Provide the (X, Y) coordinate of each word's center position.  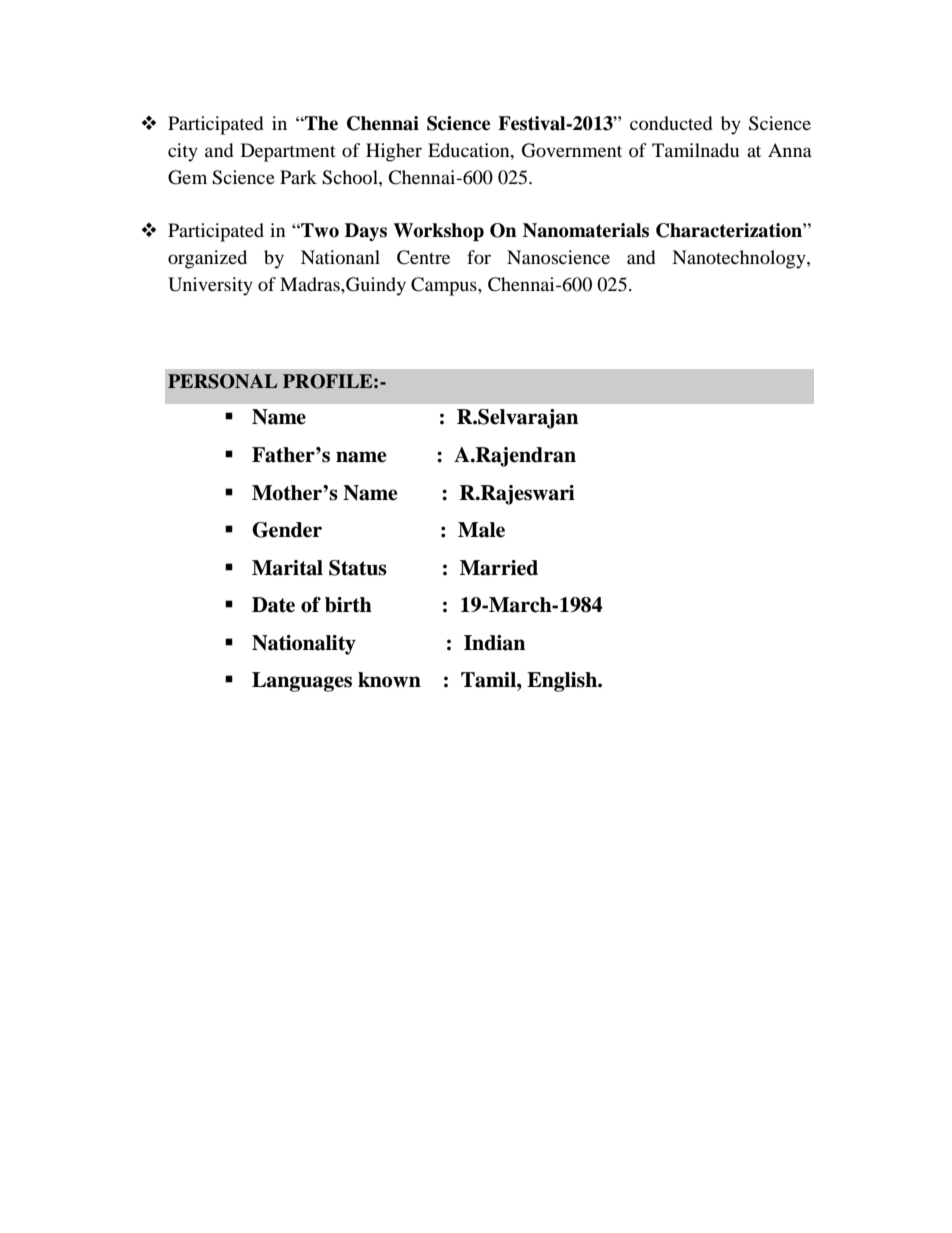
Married (499, 568)
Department (288, 152)
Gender (287, 530)
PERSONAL (222, 381)
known (389, 680)
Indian (494, 643)
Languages (302, 682)
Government (572, 150)
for (479, 257)
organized (207, 259)
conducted (671, 123)
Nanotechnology (740, 259)
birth (348, 605)
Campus (445, 286)
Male (481, 530)
